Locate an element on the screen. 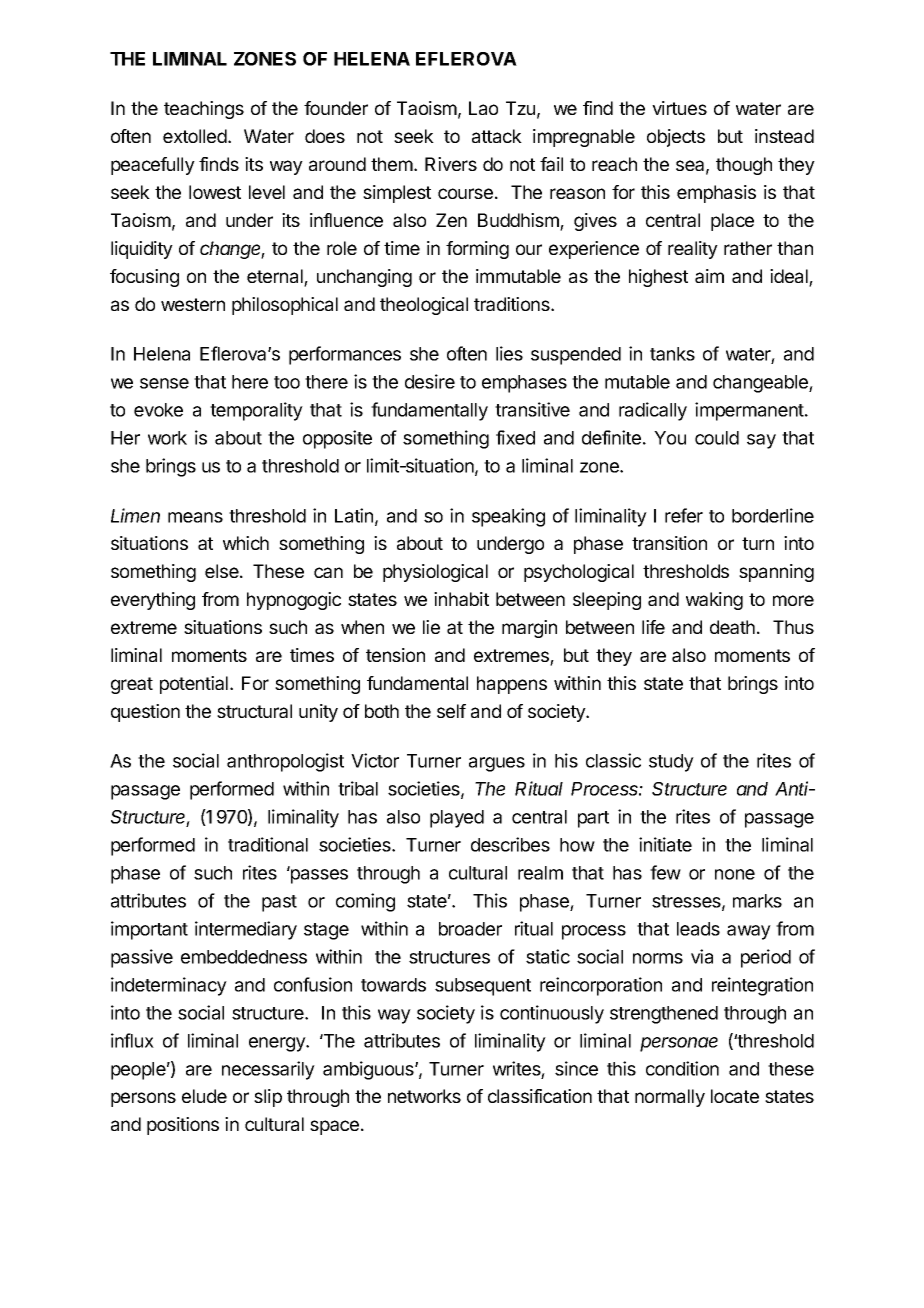 The height and width of the screenshot is (1308, 924). extolled is located at coordinates (195, 136).
